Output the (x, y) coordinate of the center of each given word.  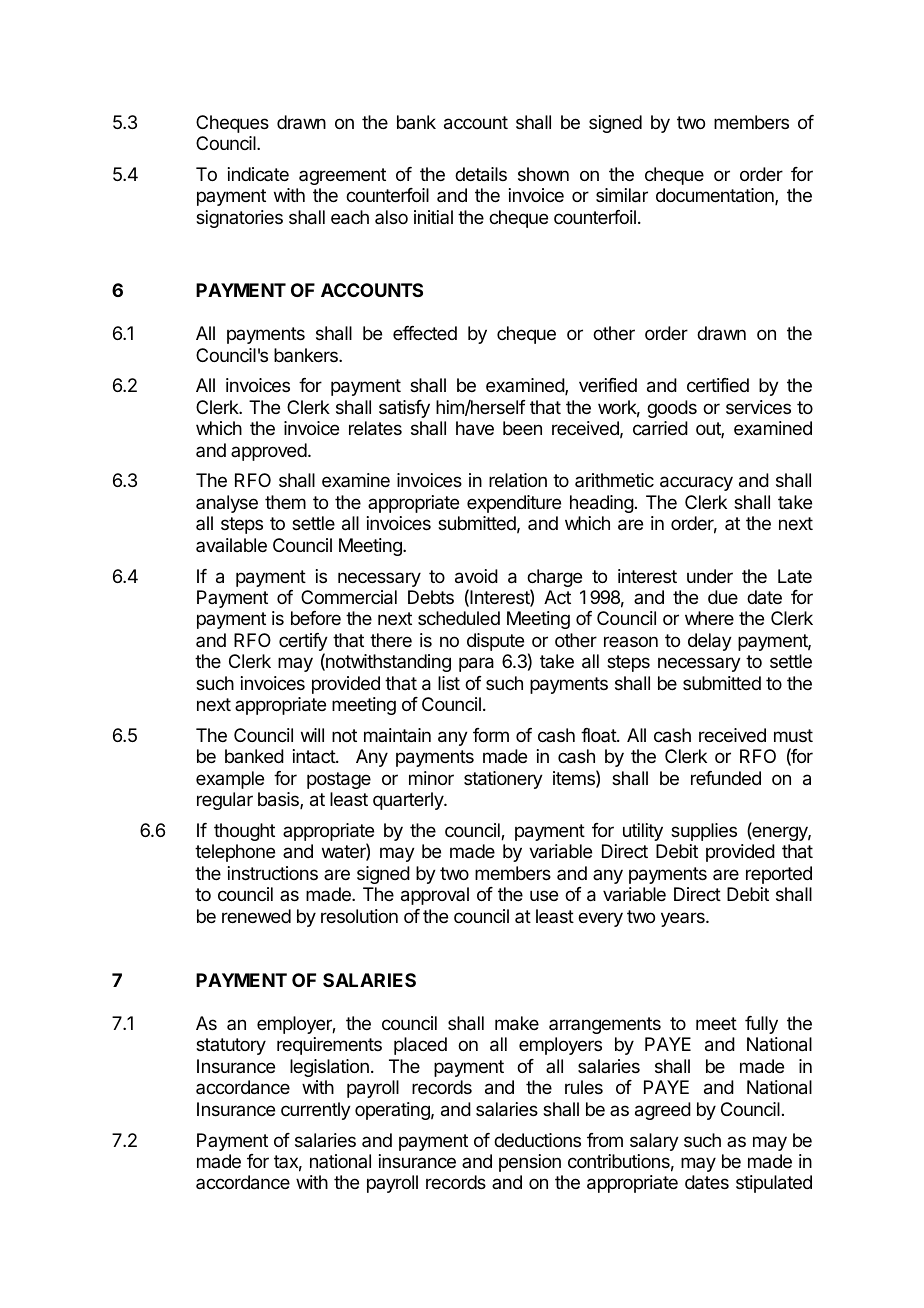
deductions (537, 1140)
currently (316, 1111)
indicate (258, 174)
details (481, 174)
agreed (663, 1111)
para (476, 664)
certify (303, 643)
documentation (716, 196)
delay (710, 642)
